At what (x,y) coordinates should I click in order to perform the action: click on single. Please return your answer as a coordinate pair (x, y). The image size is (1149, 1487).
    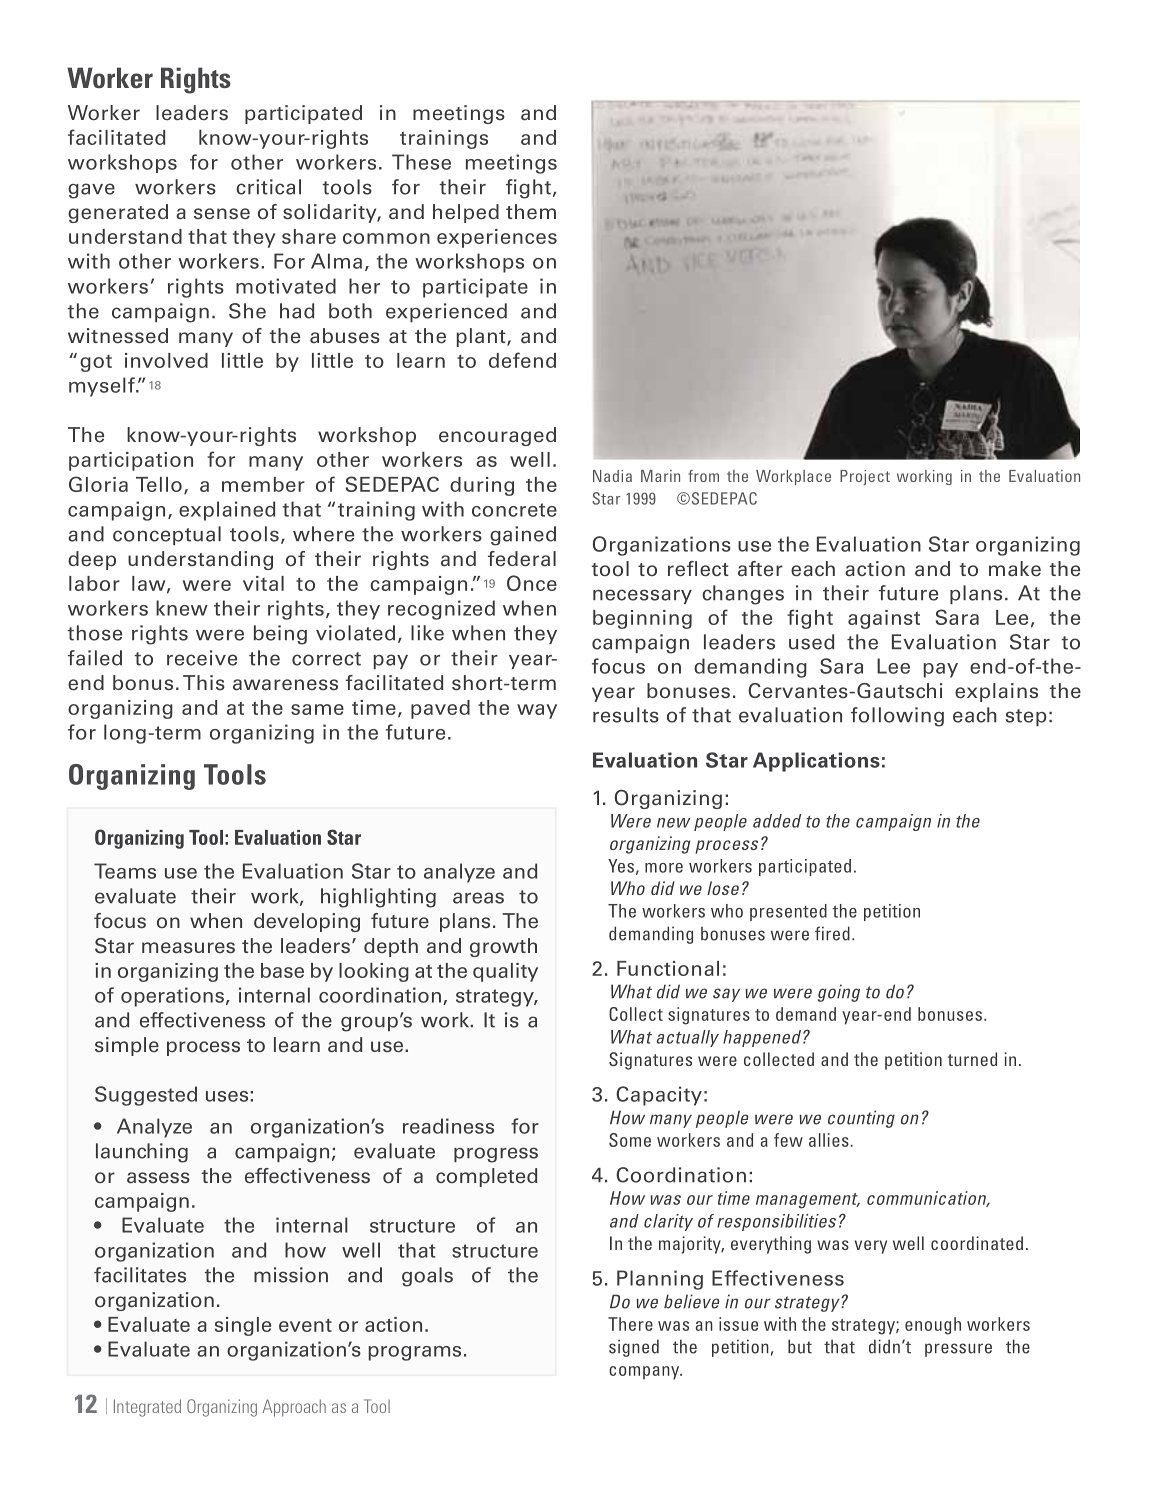
    Looking at the image, I should click on (243, 1326).
